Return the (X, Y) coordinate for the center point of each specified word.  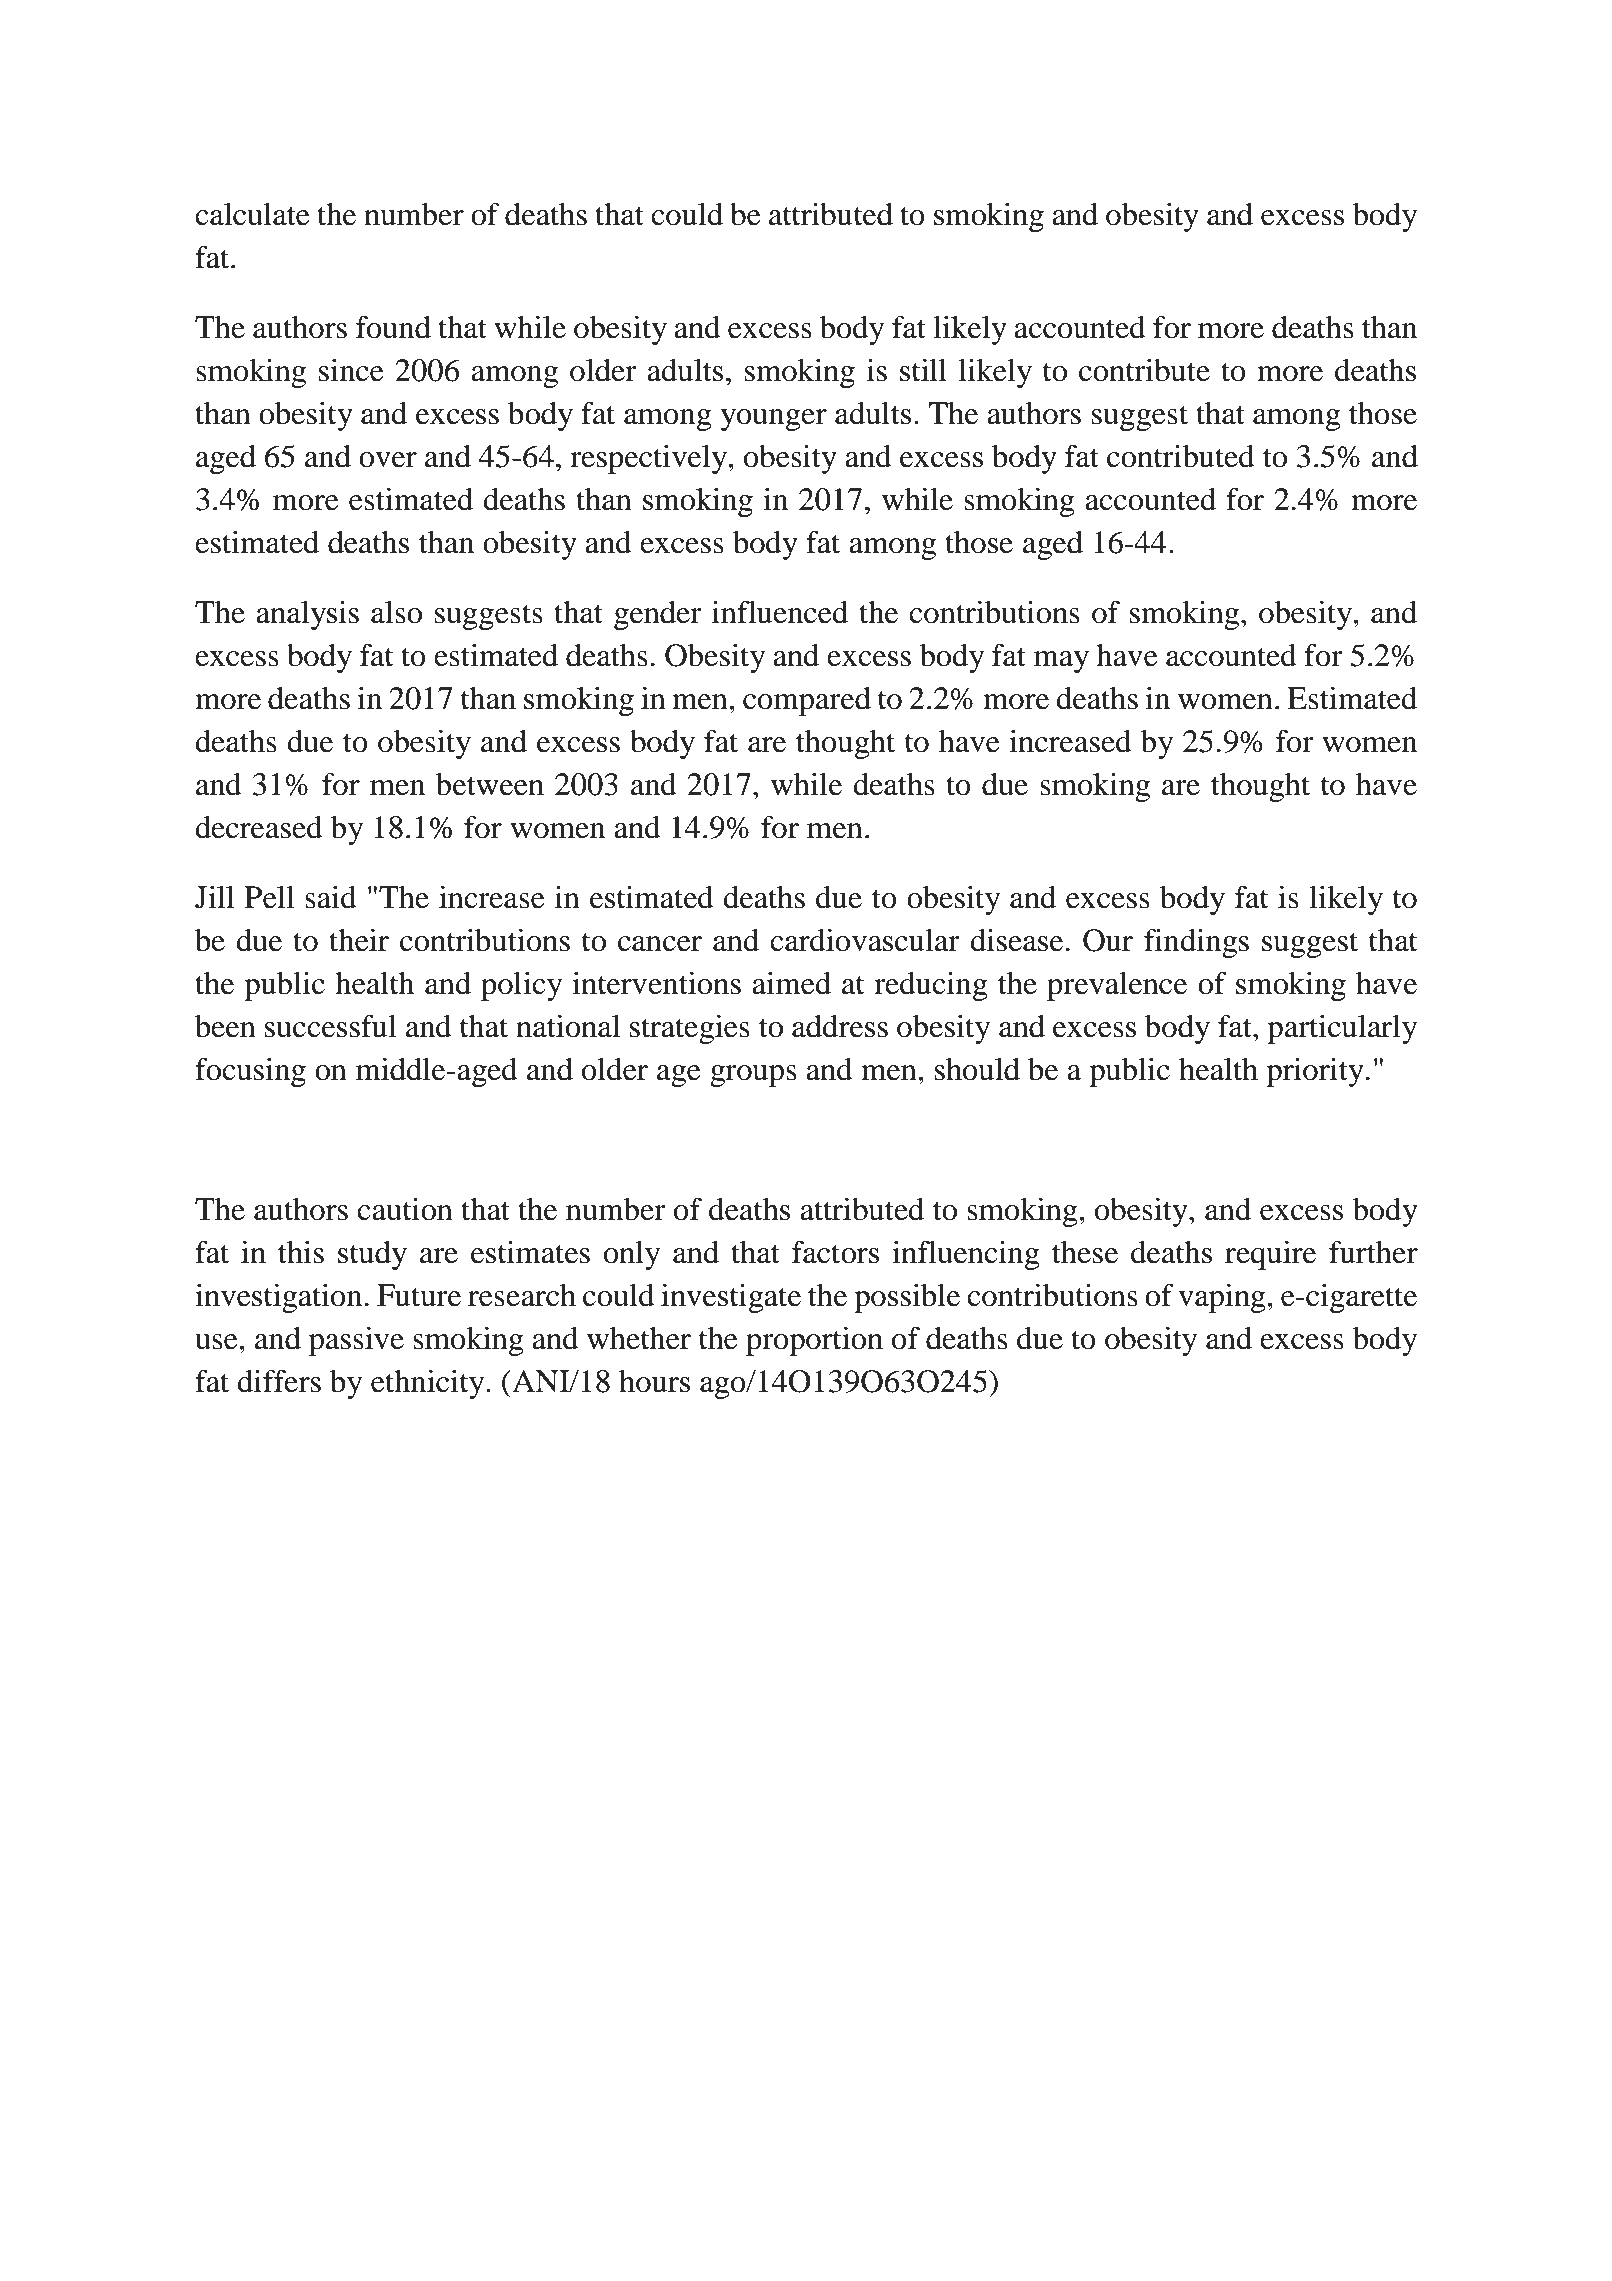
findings (1196, 943)
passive (356, 1341)
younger (774, 420)
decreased (259, 827)
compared (807, 701)
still (923, 370)
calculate (252, 214)
